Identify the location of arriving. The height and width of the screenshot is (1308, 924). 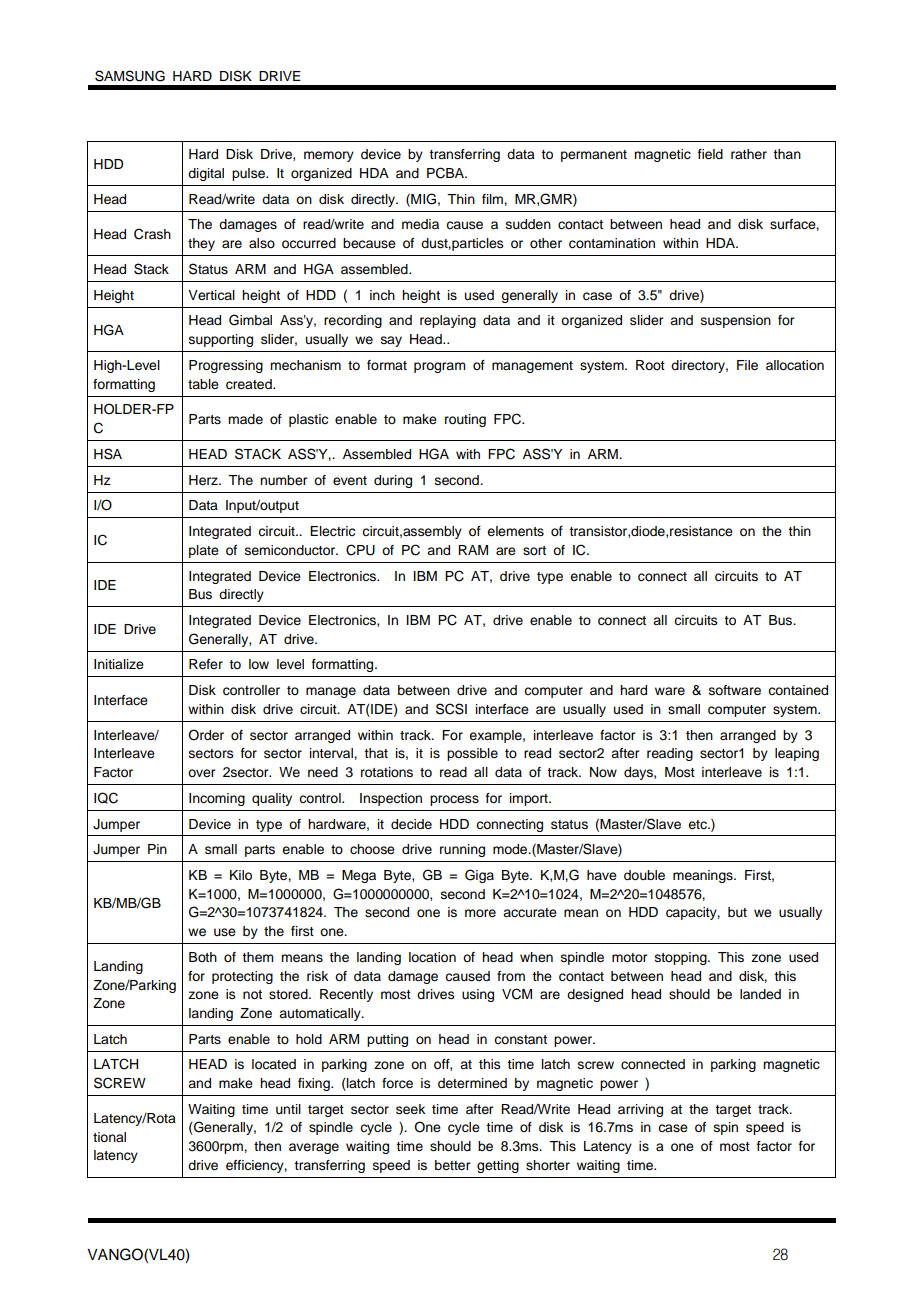
(640, 1110).
